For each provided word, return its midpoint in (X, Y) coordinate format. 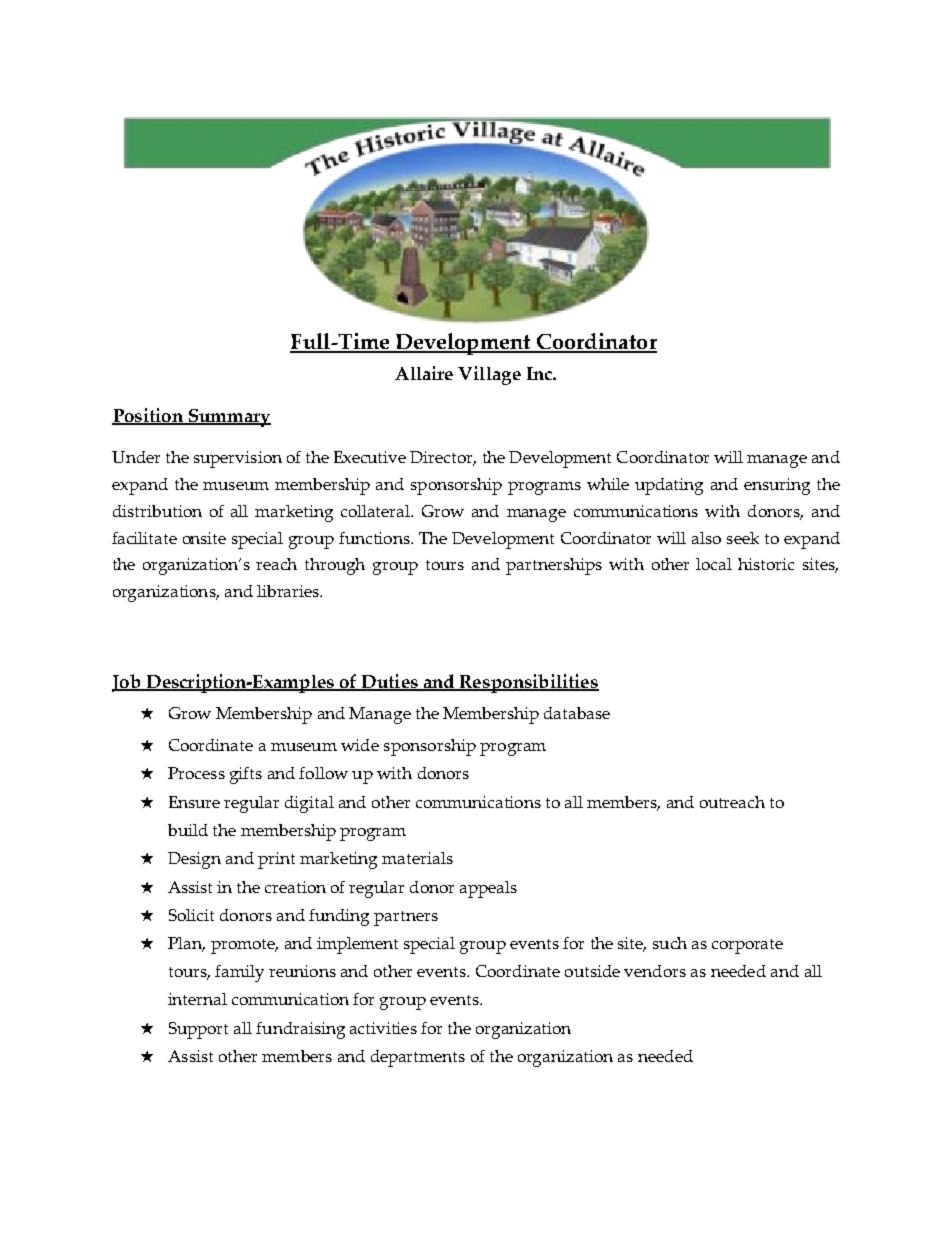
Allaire (424, 373)
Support (198, 1030)
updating (669, 486)
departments (418, 1058)
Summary (228, 418)
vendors (655, 971)
